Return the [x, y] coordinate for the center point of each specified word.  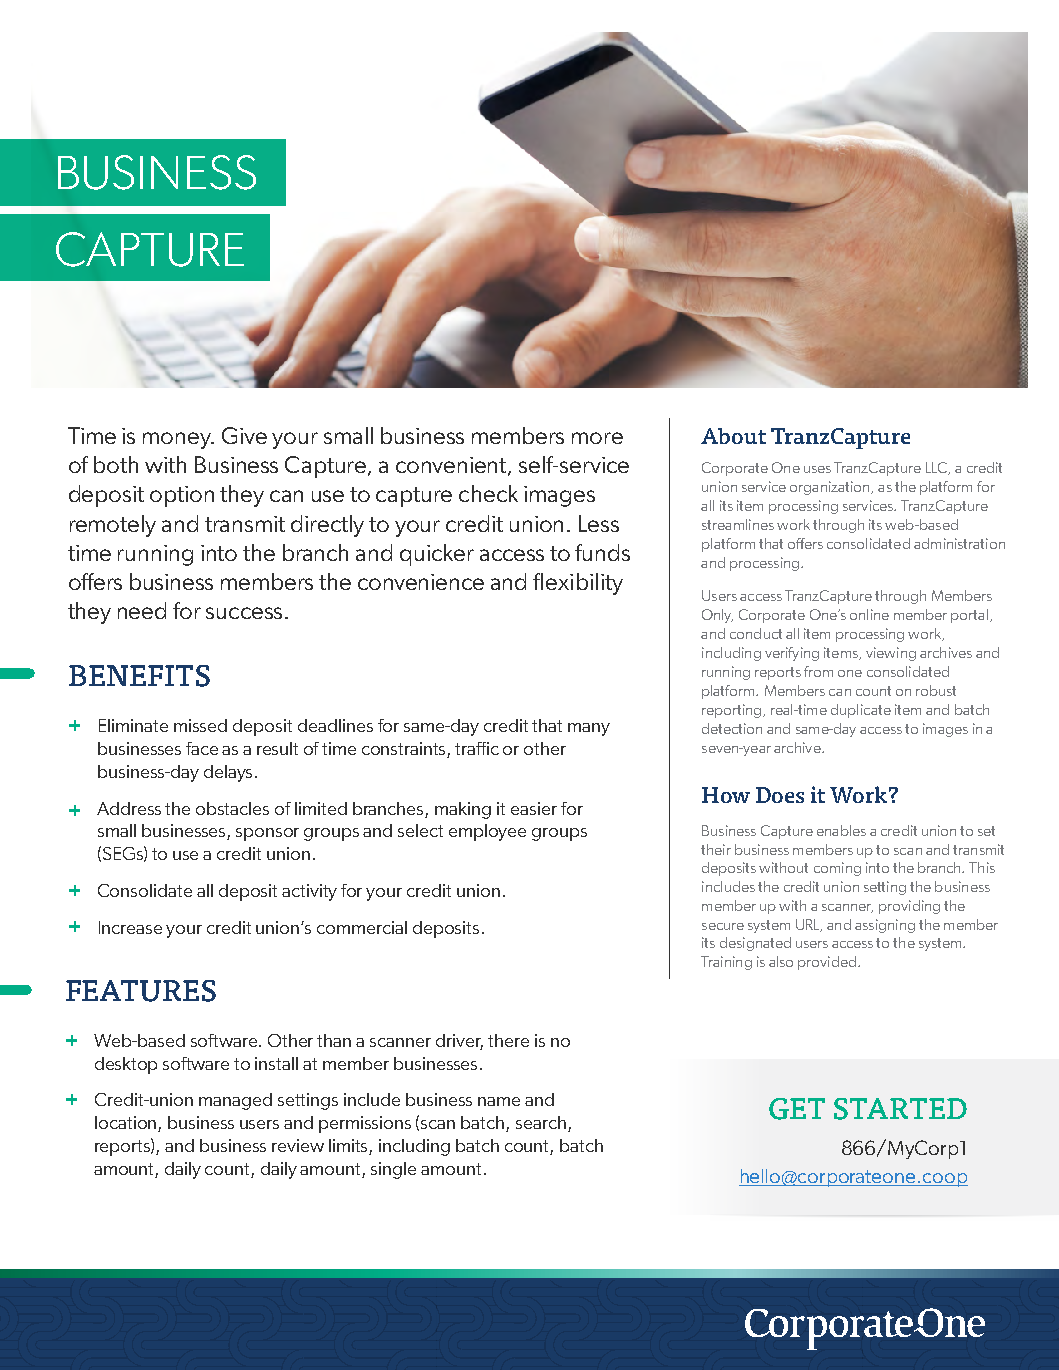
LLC [938, 468]
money [178, 440]
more [597, 438]
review [298, 1145]
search [541, 1122]
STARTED [900, 1109]
